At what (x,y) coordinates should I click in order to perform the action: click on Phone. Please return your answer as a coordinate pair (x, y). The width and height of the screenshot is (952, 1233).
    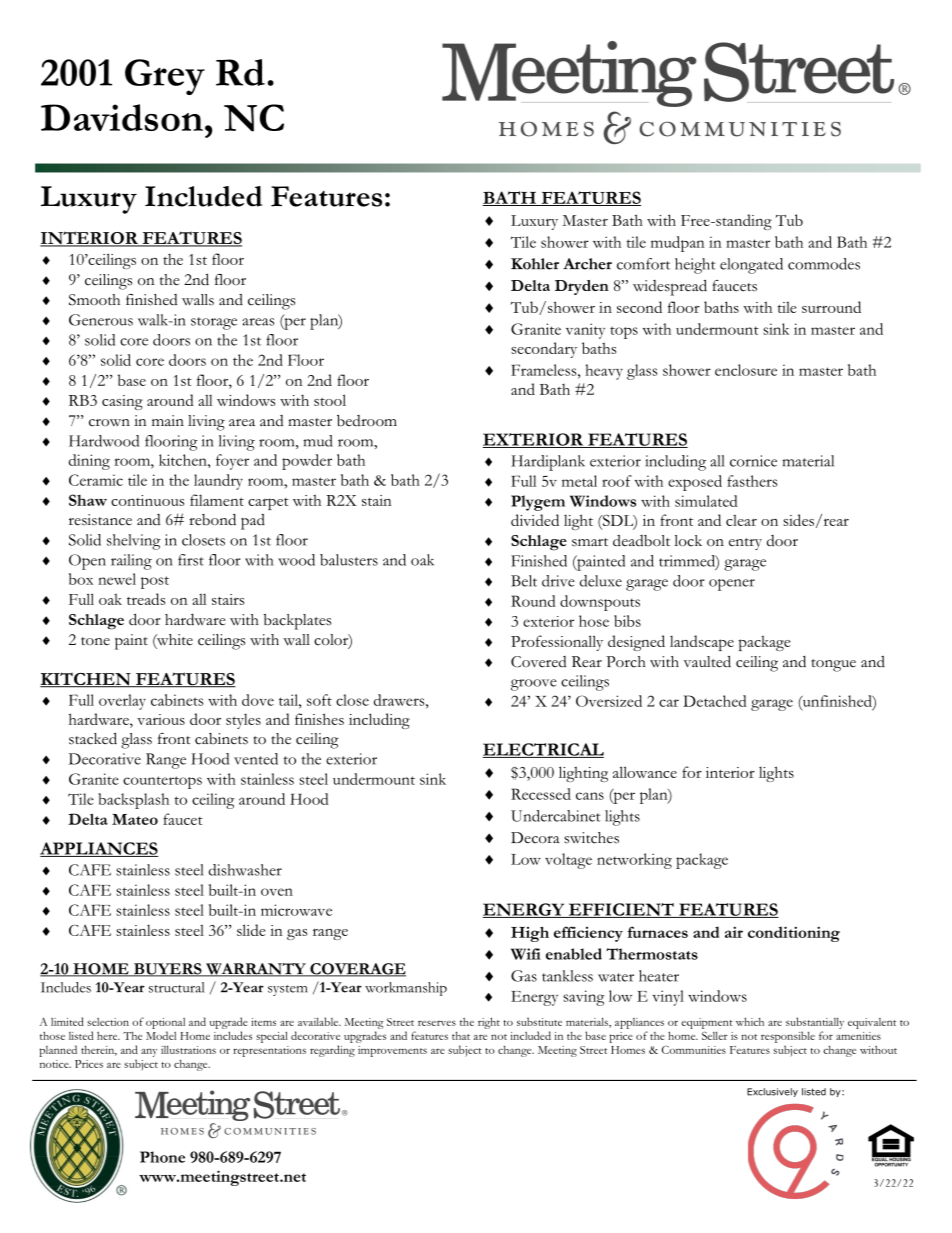
    Looking at the image, I should click on (162, 1157).
